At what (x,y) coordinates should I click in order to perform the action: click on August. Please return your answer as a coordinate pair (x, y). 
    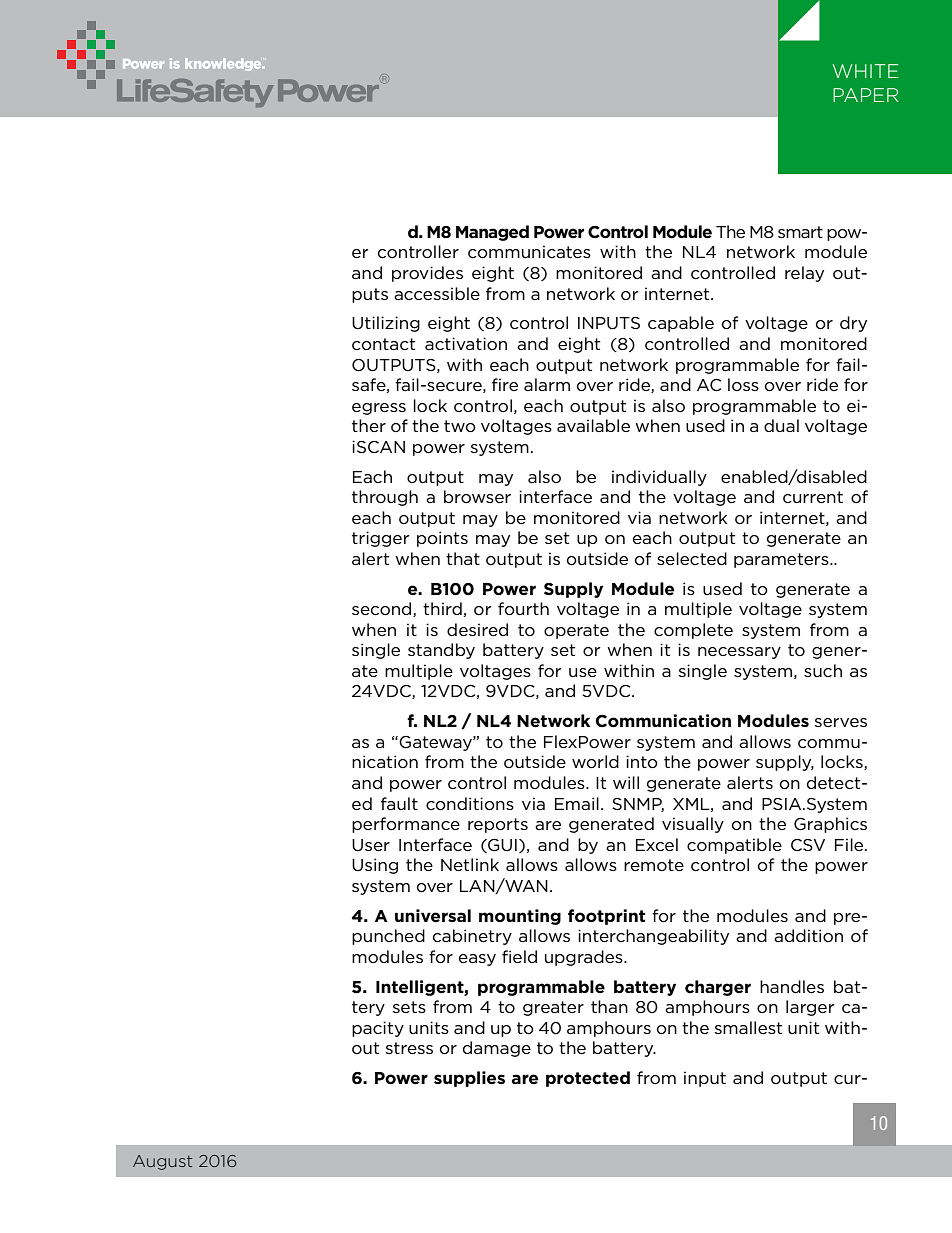
    Looking at the image, I should click on (163, 1162).
